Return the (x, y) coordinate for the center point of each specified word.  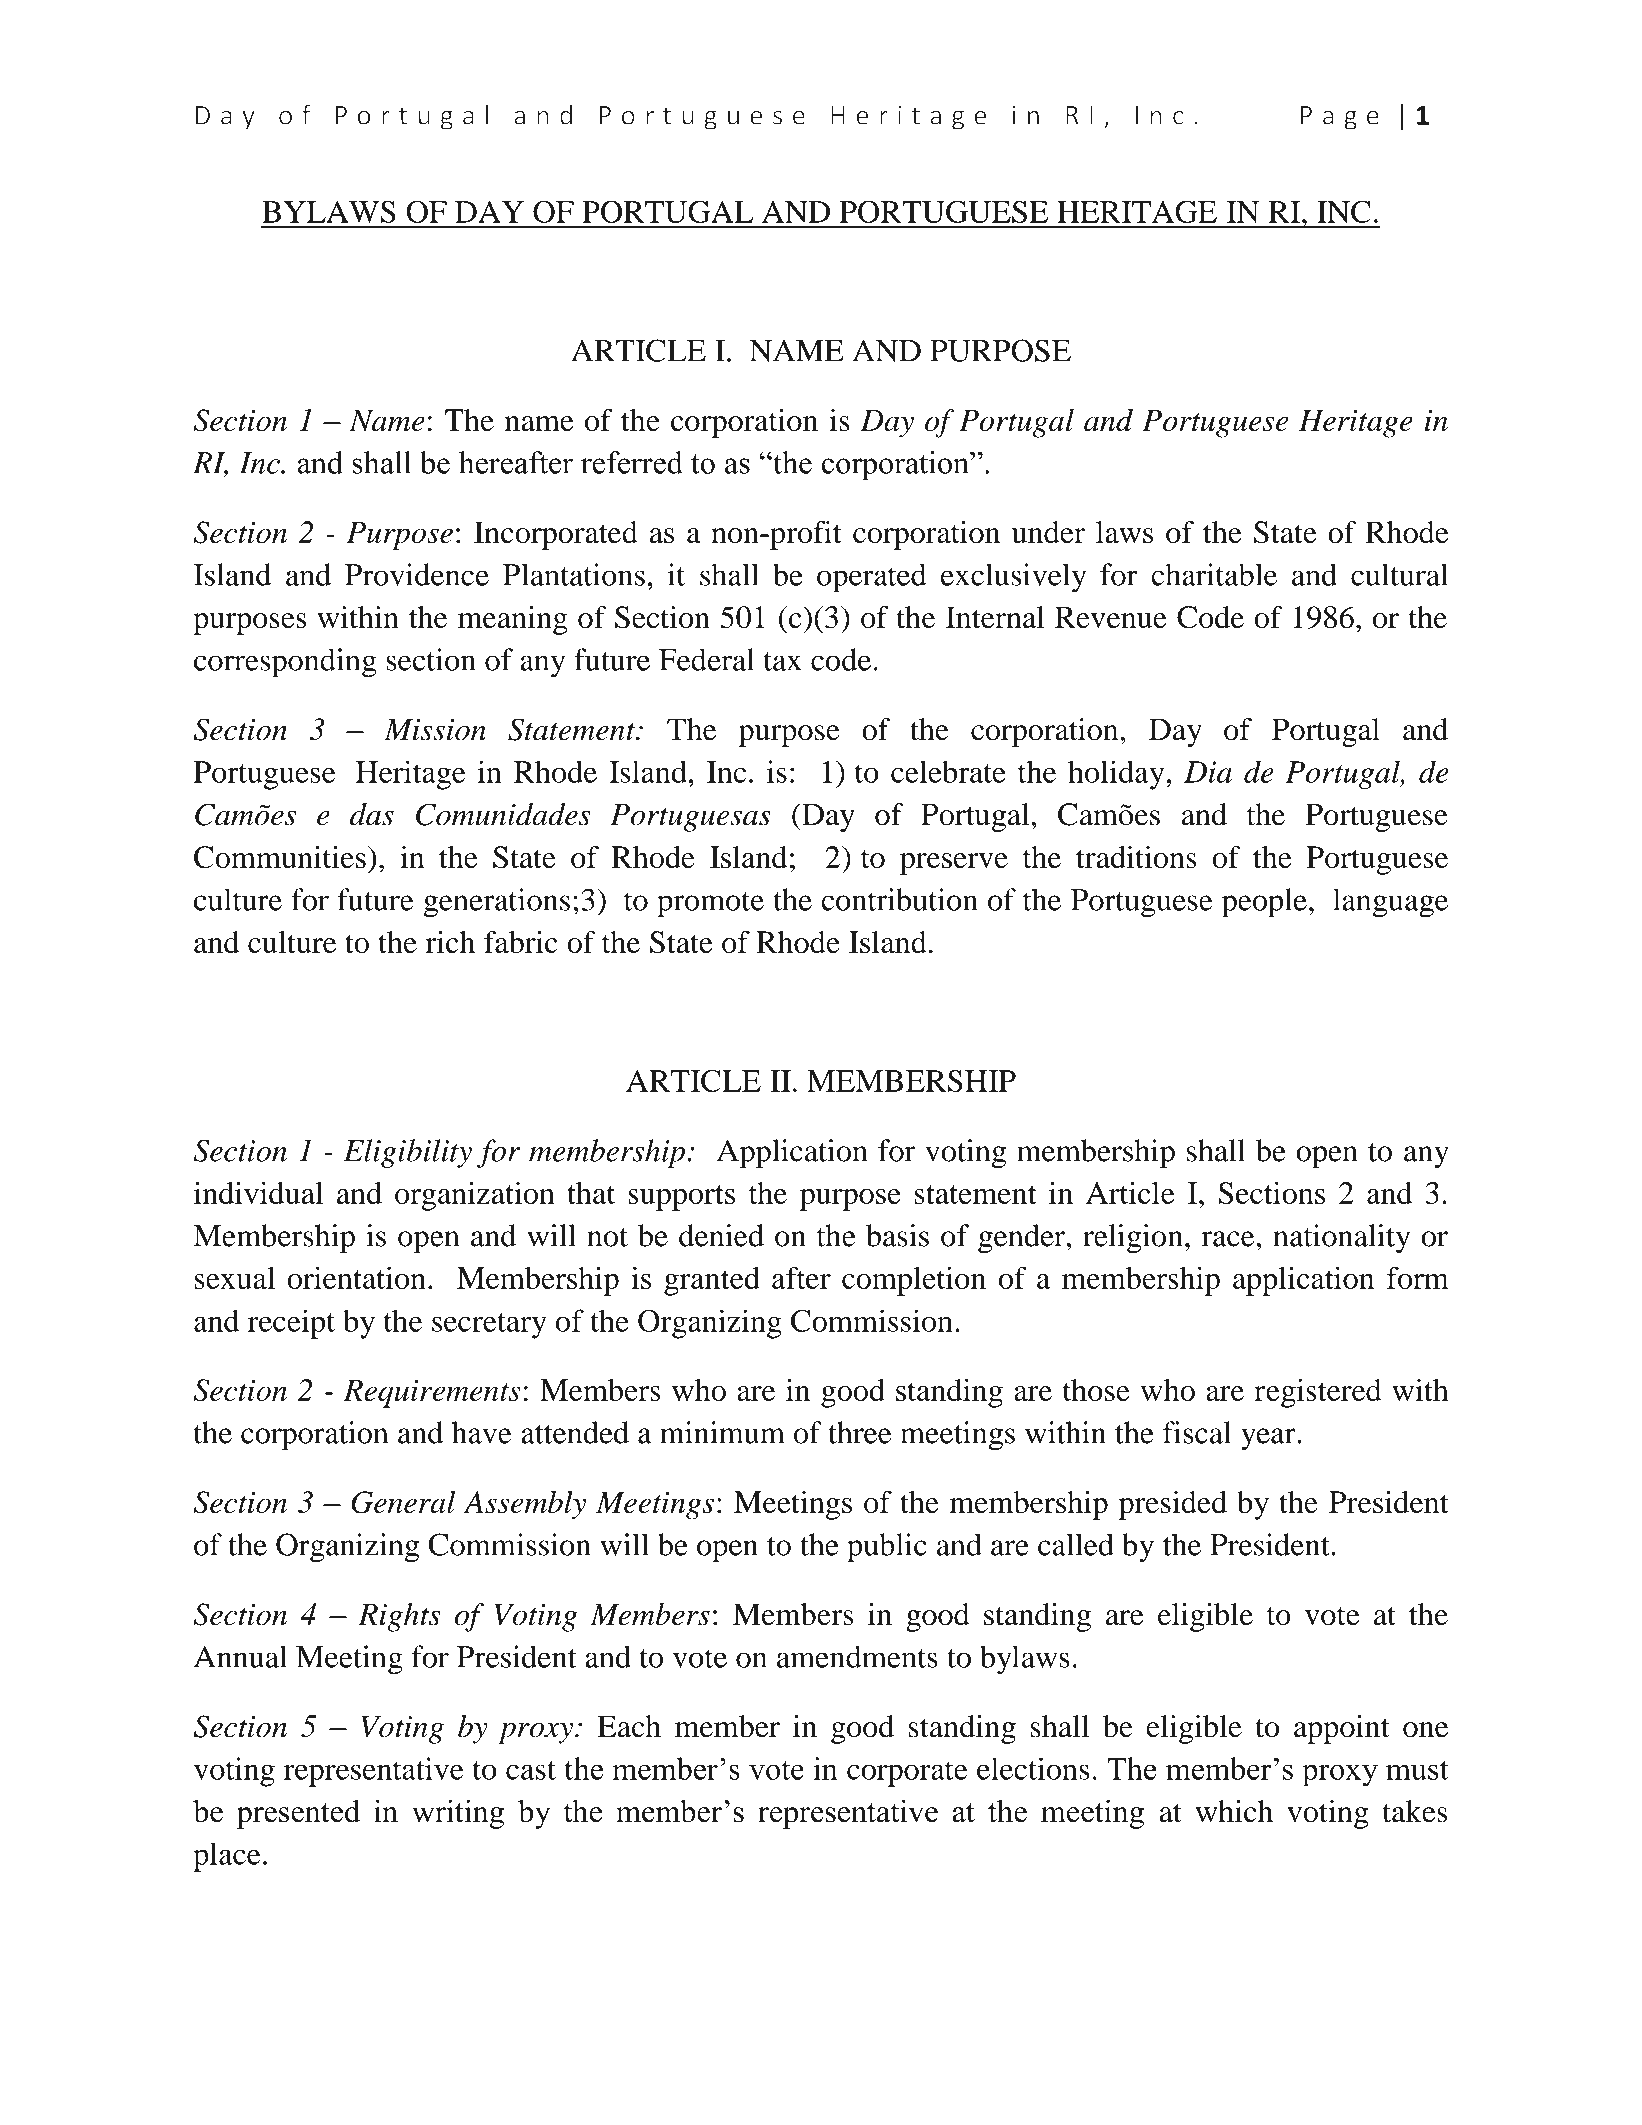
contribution (900, 899)
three (860, 1432)
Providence (417, 574)
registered (1318, 1393)
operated (872, 578)
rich (450, 942)
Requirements (431, 1393)
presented (298, 1814)
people (1264, 903)
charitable (1214, 574)
